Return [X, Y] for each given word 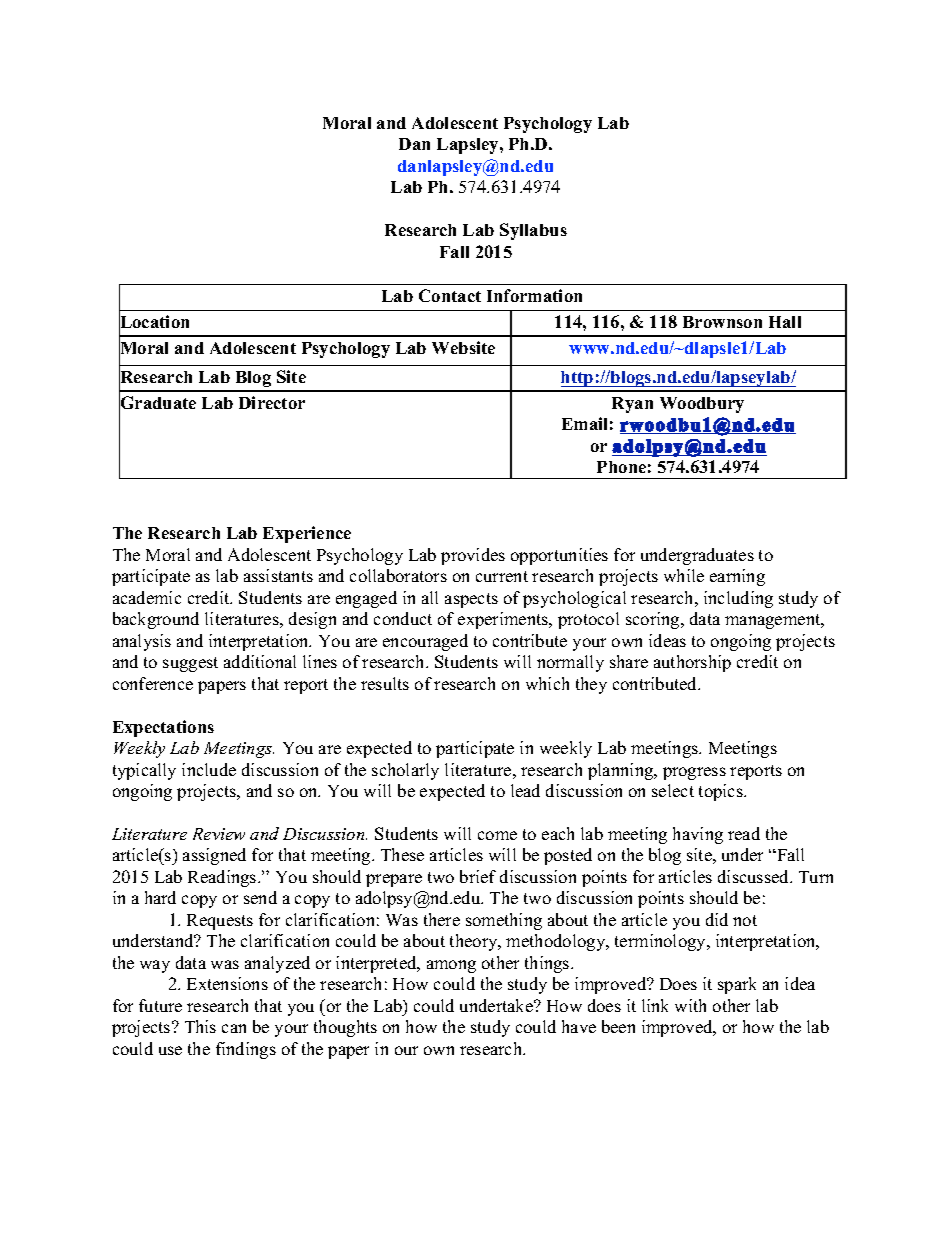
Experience [307, 534]
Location [154, 322]
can [234, 1028]
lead [525, 790]
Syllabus [533, 231]
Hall [785, 322]
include [209, 769]
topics [722, 792]
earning [737, 577]
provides [473, 556]
